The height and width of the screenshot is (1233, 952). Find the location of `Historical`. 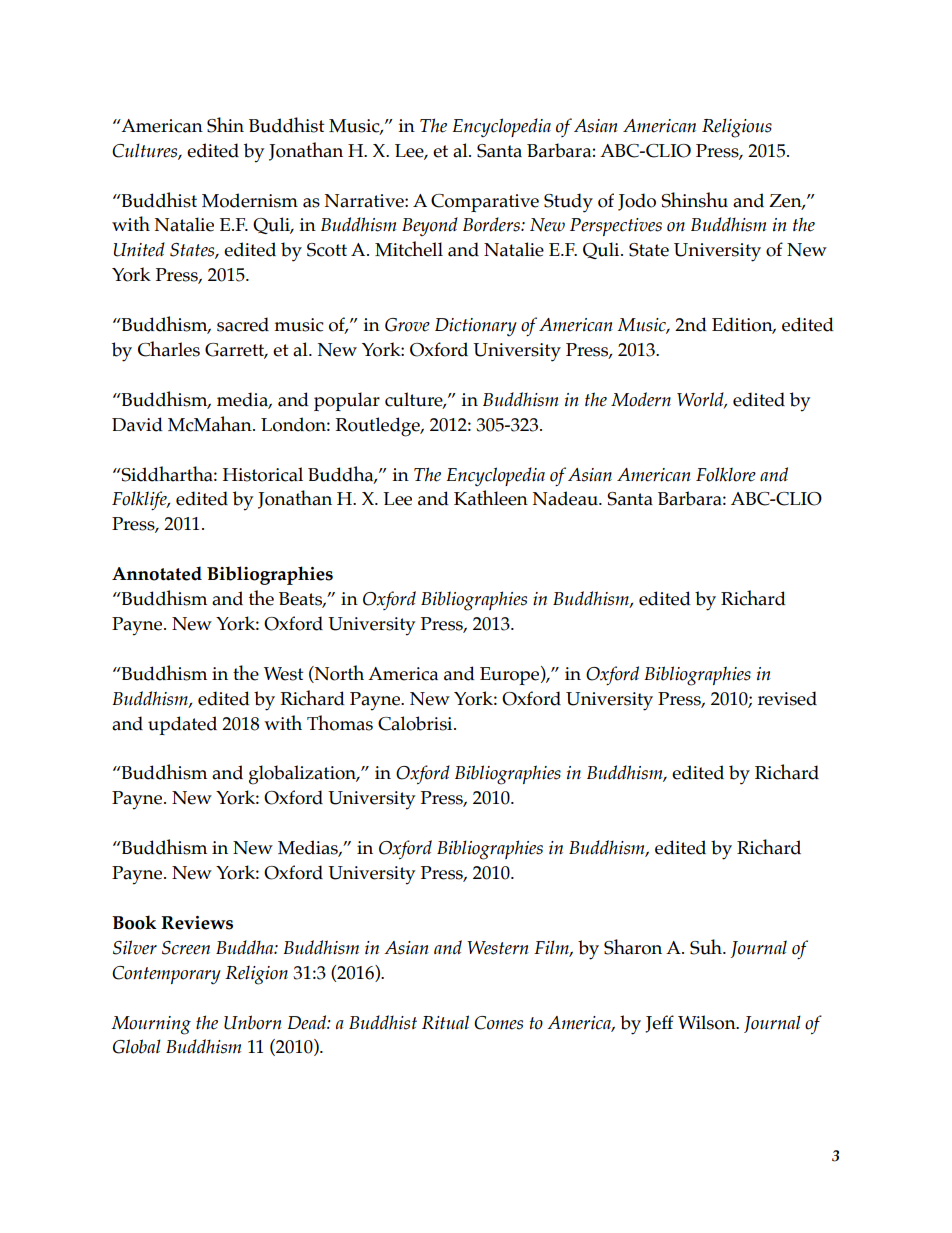

Historical is located at coordinates (263, 474).
